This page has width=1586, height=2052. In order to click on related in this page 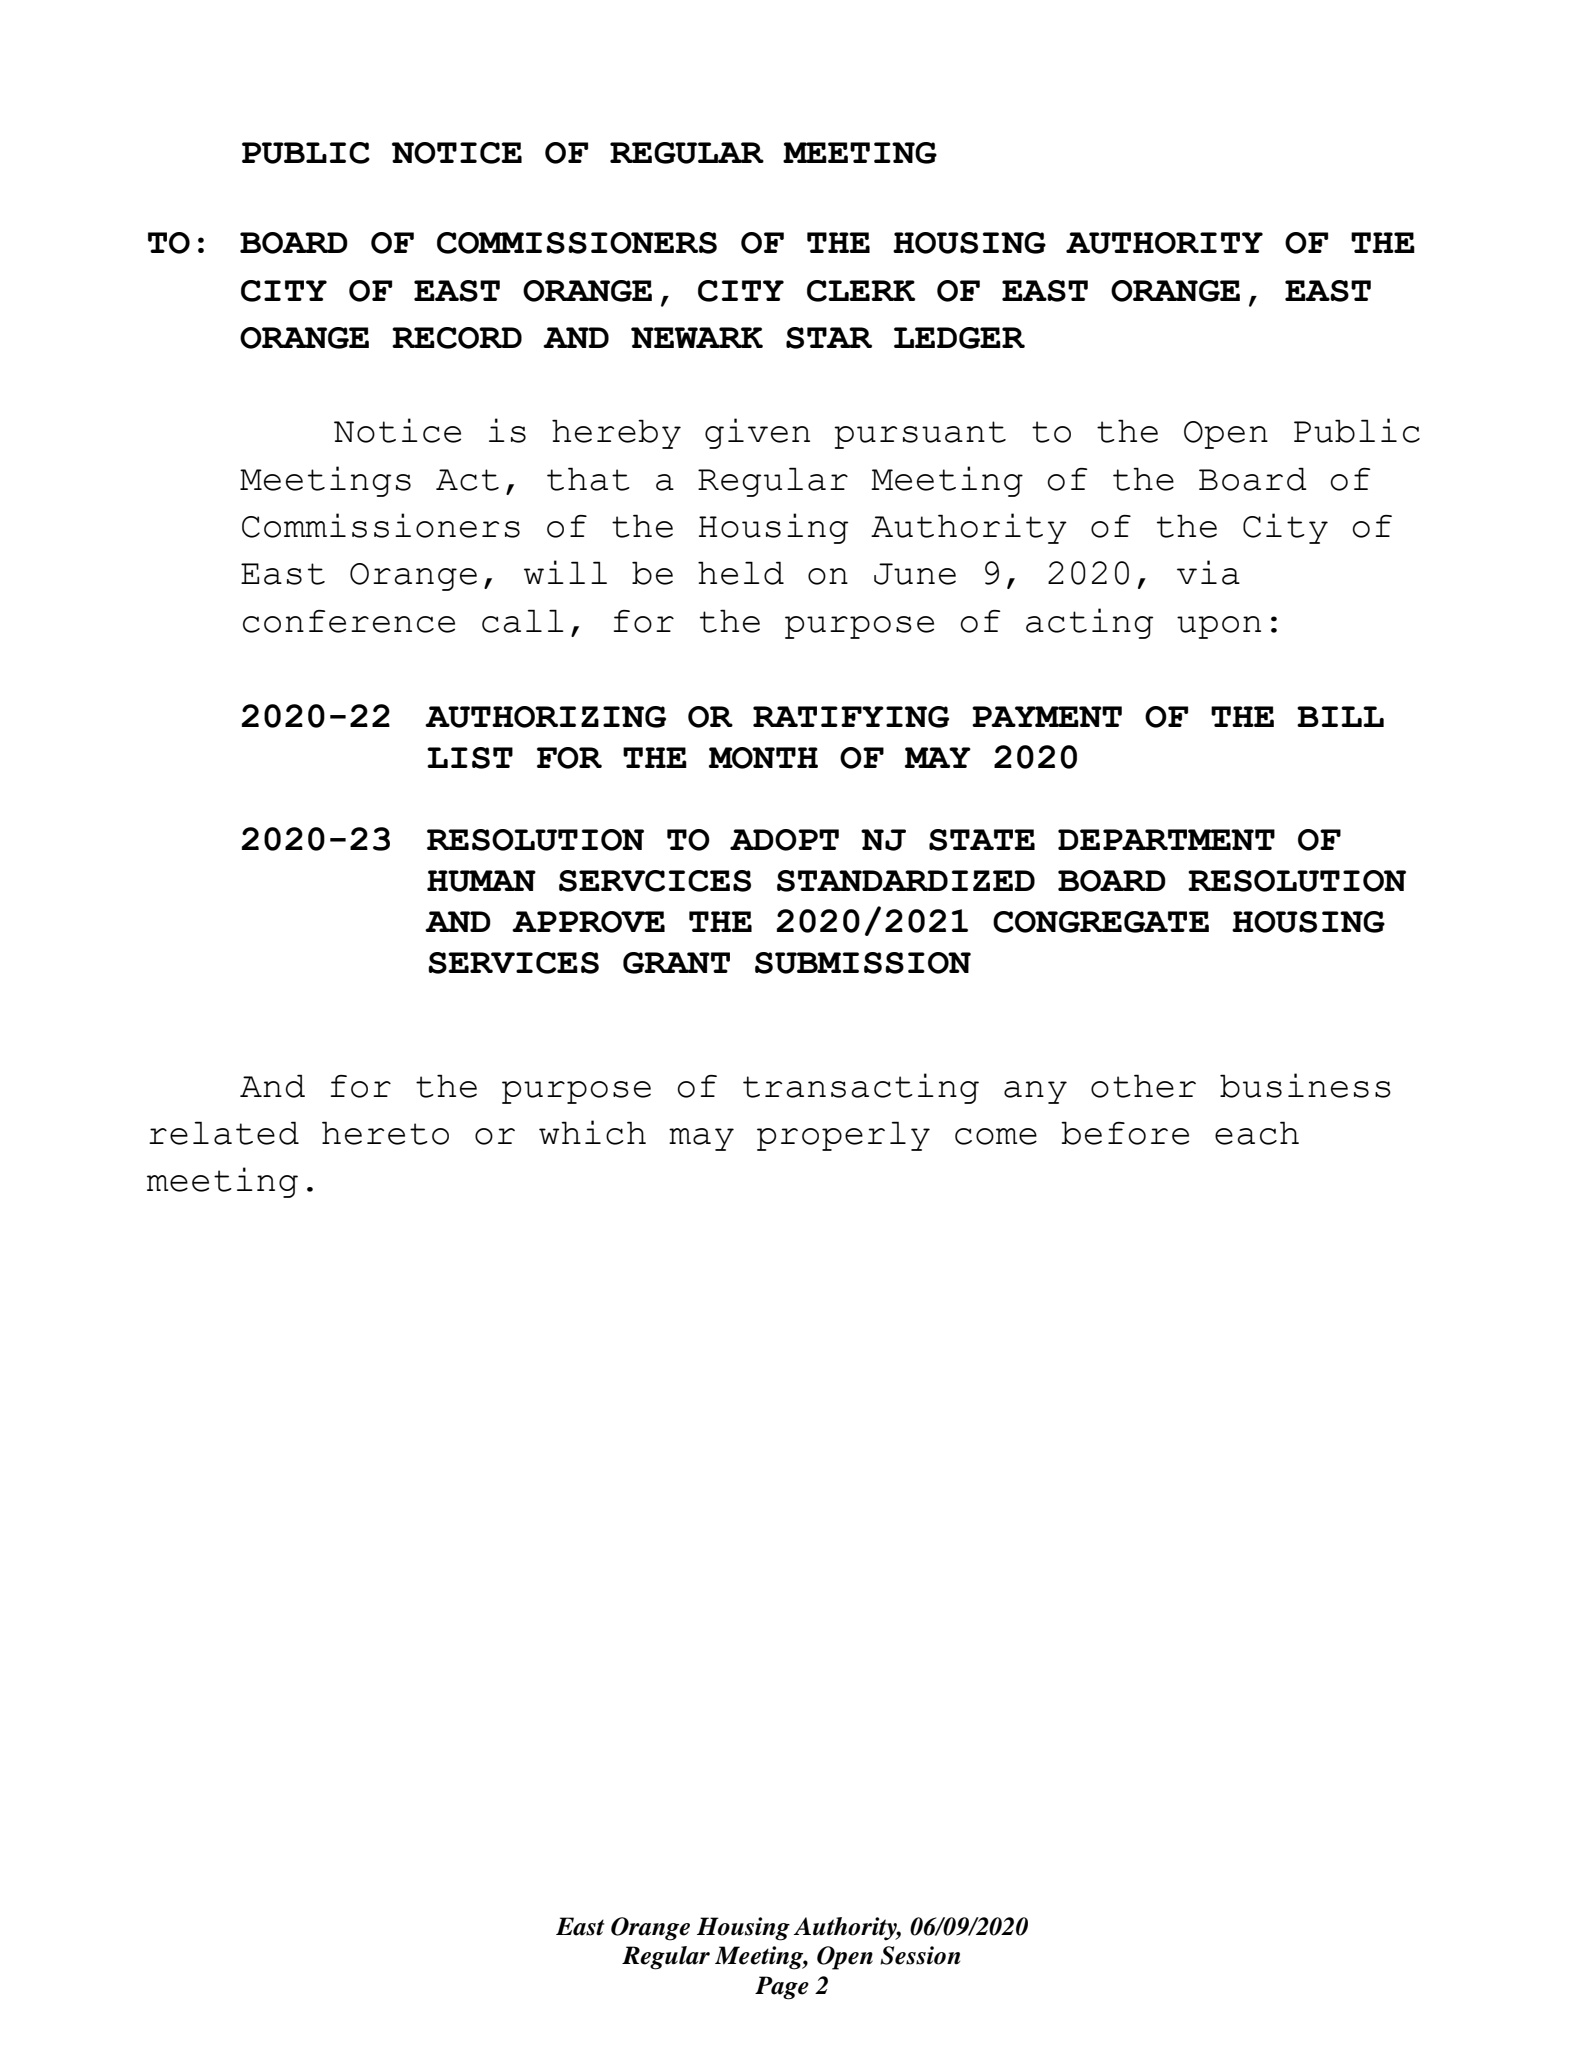, I will do `click(224, 1133)`.
